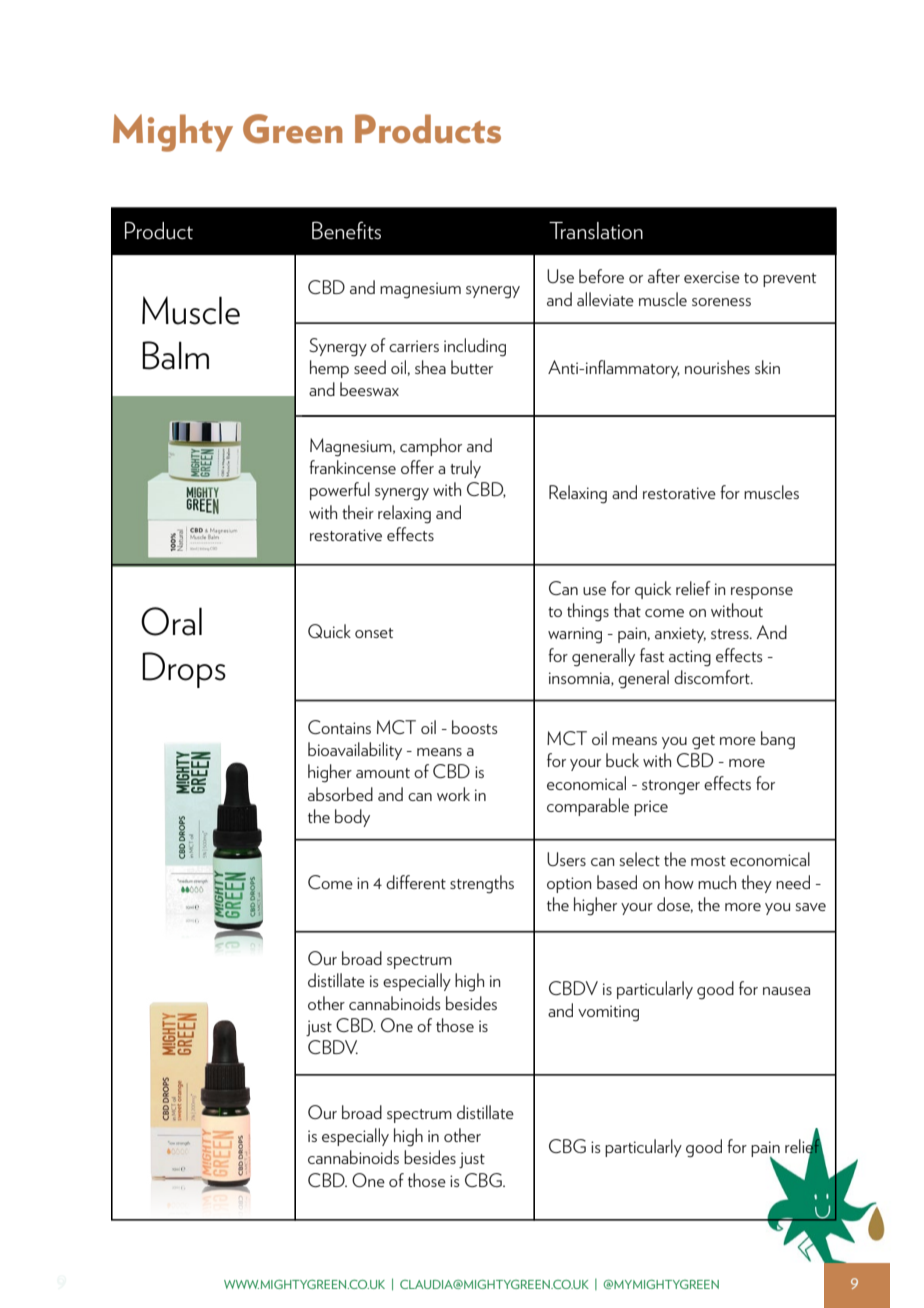 The height and width of the page is (1308, 924). Describe the element at coordinates (175, 355) in the page. I see `Balm` at that location.
